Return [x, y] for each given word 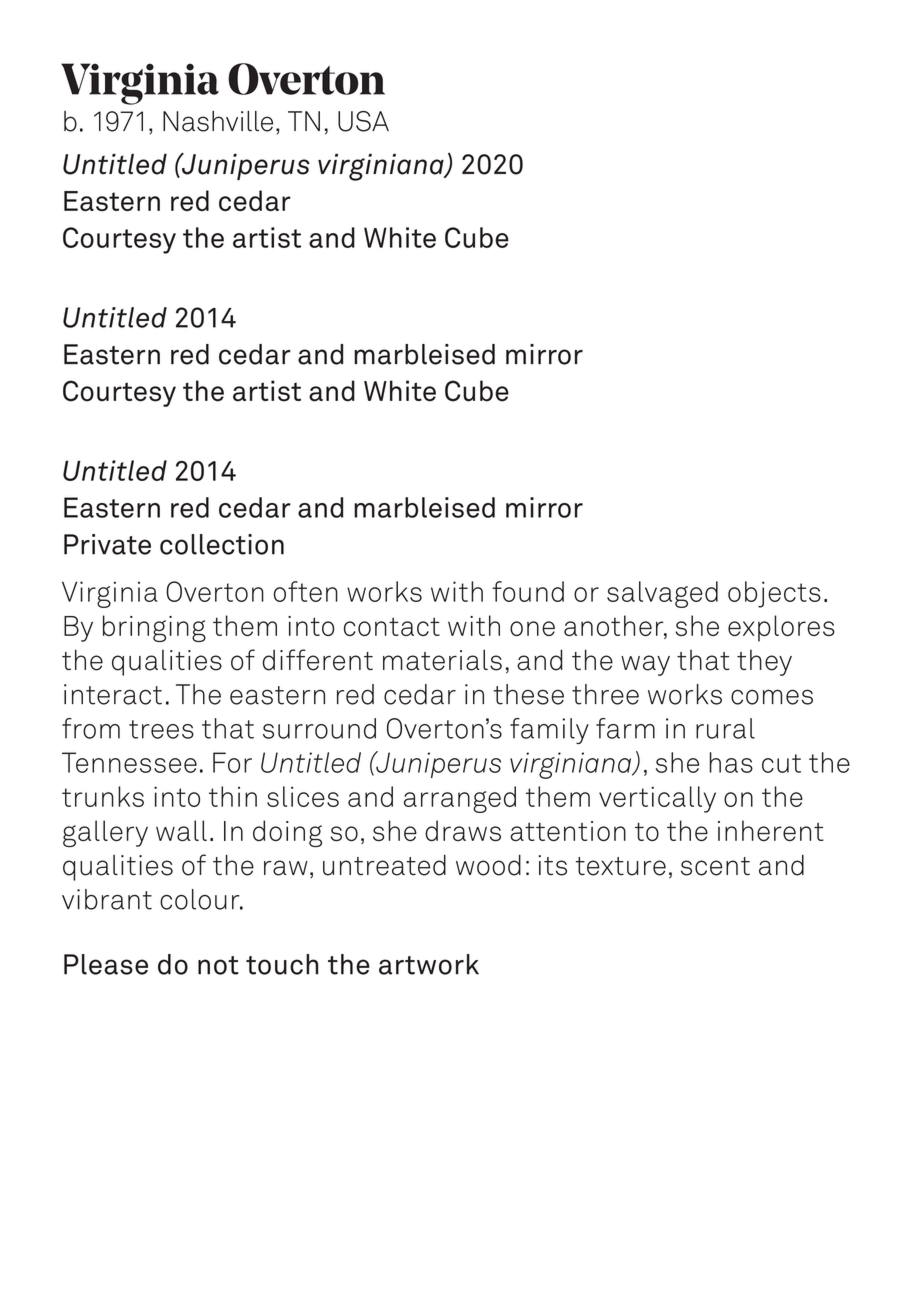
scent [715, 866]
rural [725, 728]
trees [161, 729]
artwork [429, 964]
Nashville [218, 121]
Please [106, 964]
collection [222, 544]
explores [781, 628]
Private [107, 544]
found [528, 591]
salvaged [662, 594]
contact [392, 626]
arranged [460, 799]
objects [774, 594]
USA [363, 121]
